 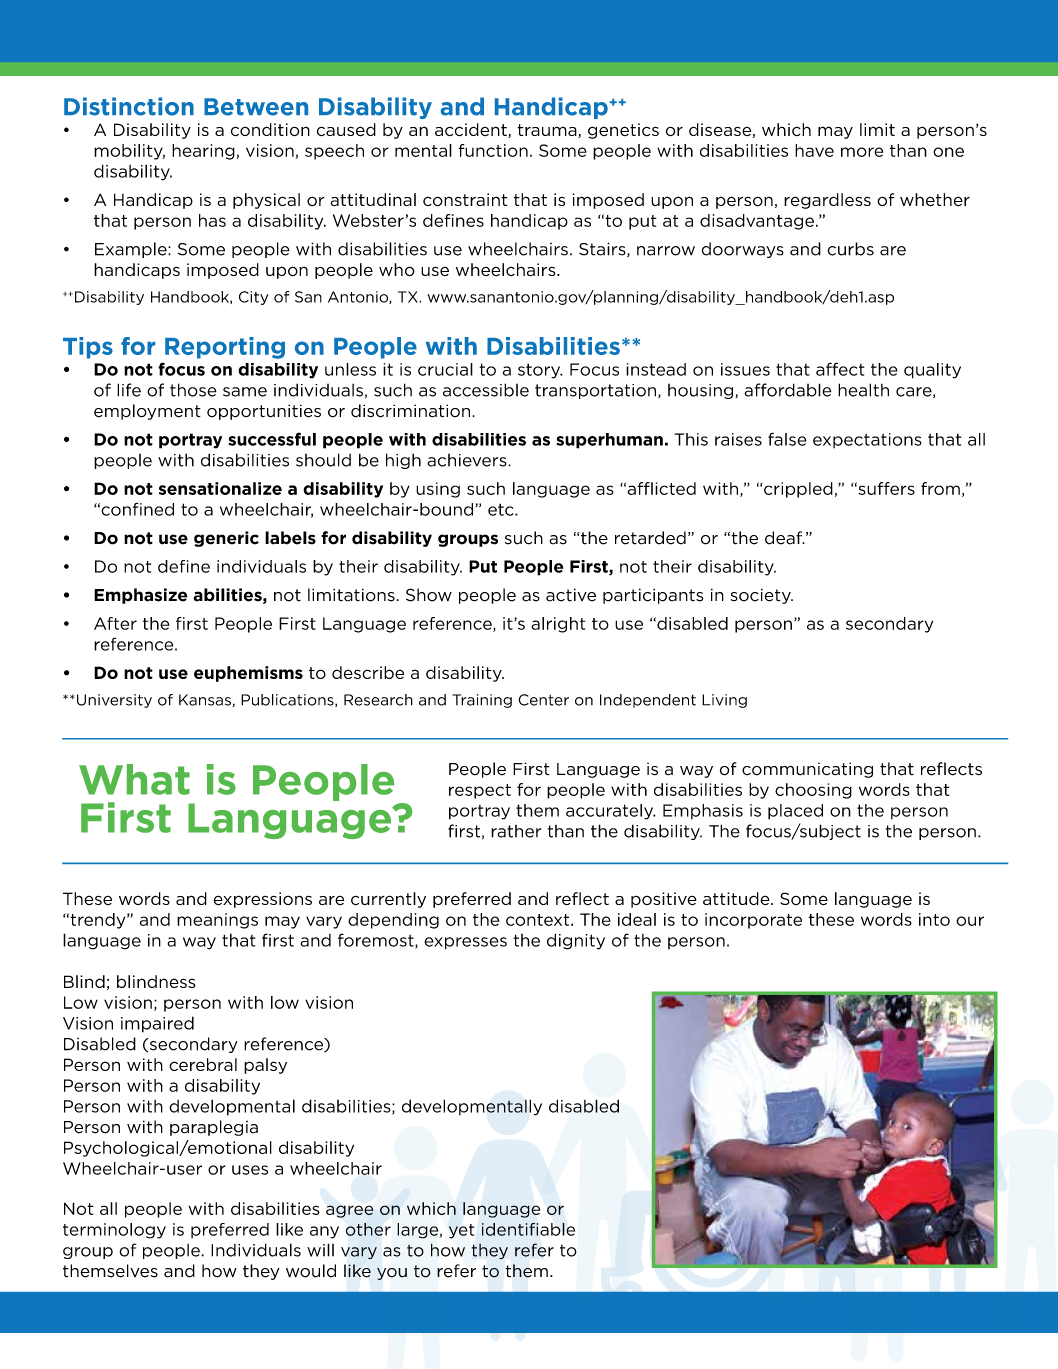 I want to click on more, so click(x=862, y=152).
